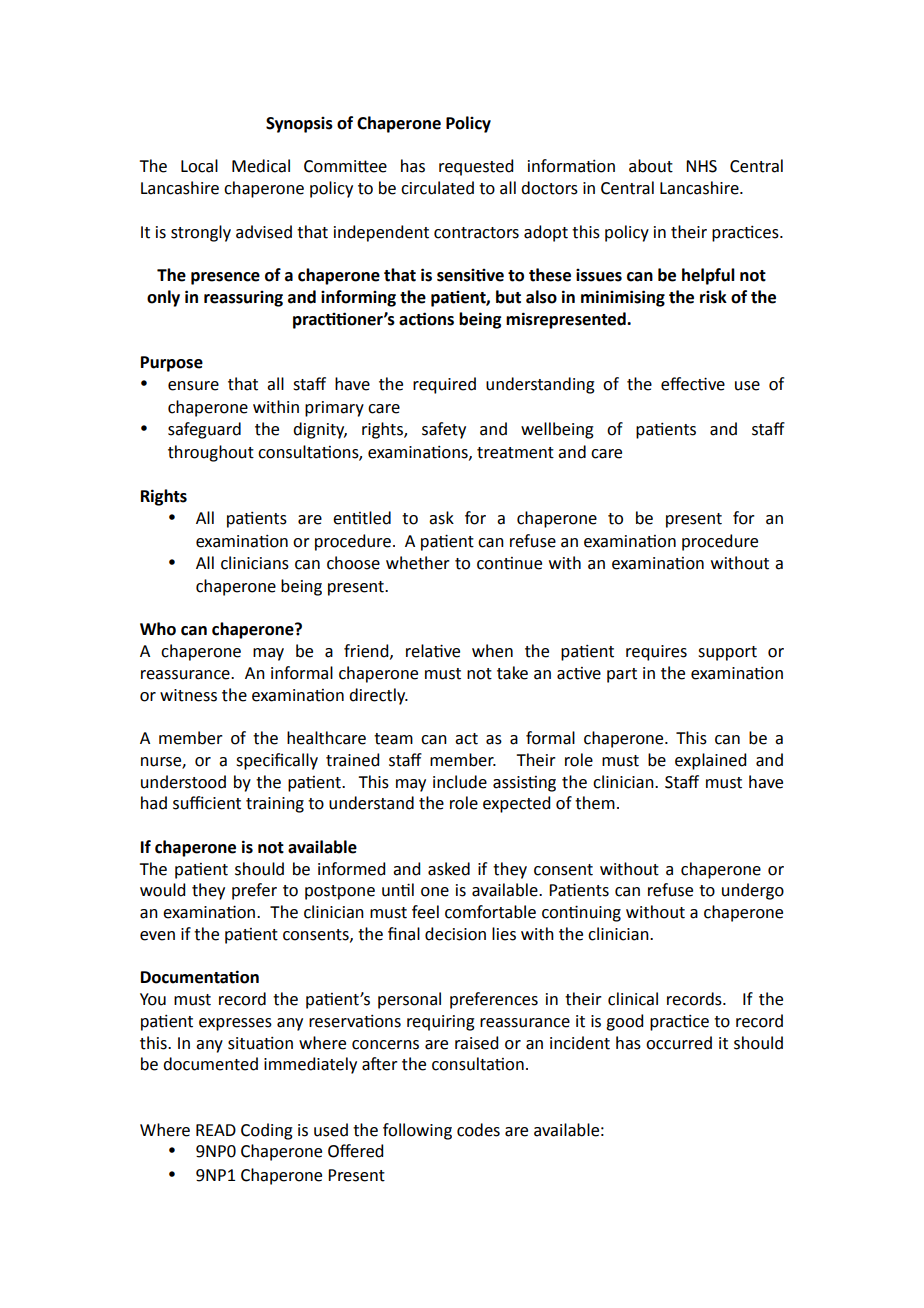  What do you see at coordinates (183, 782) in the page?
I see `understood` at bounding box center [183, 782].
